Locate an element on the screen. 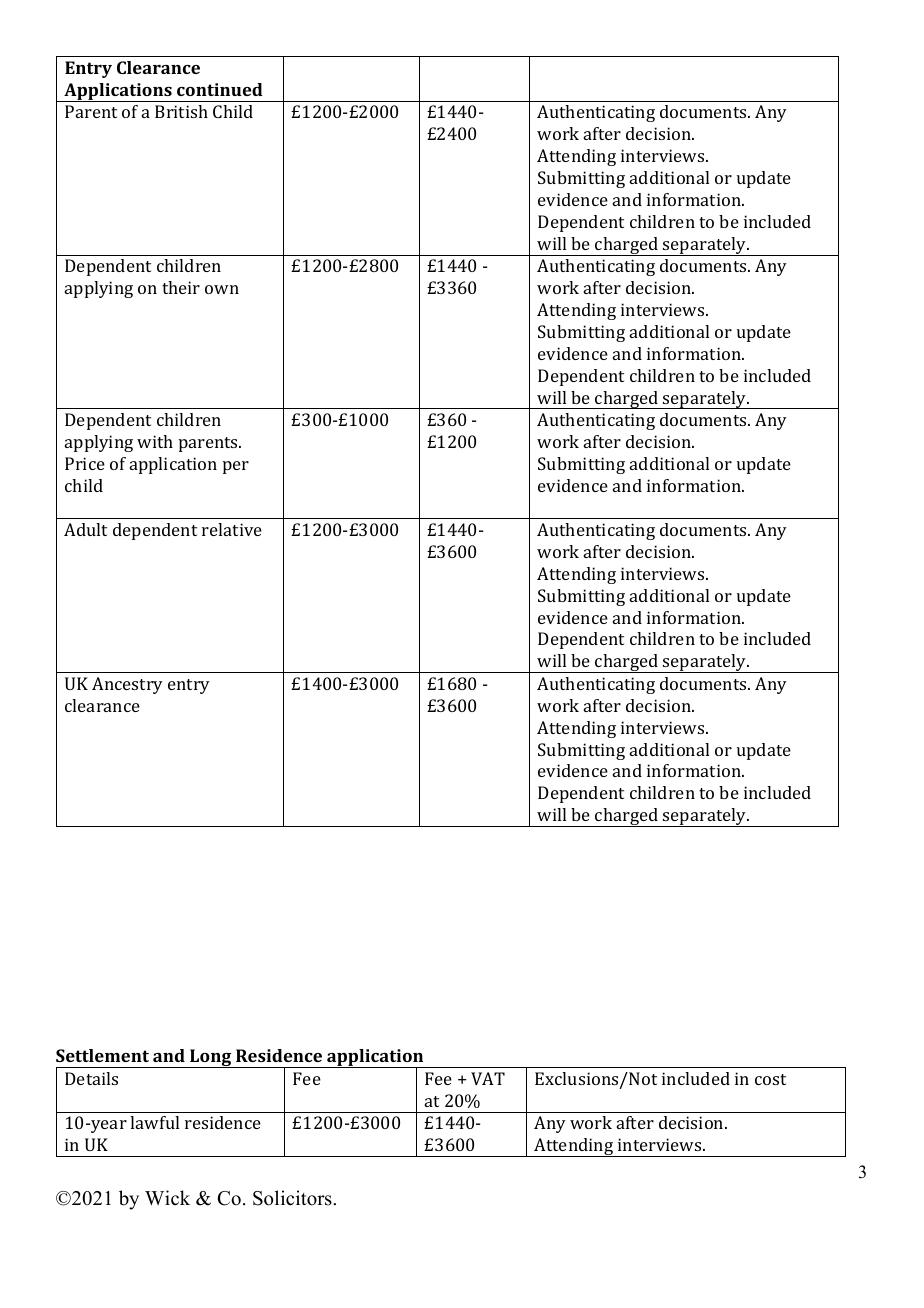 The image size is (924, 1308). continued is located at coordinates (220, 89).
